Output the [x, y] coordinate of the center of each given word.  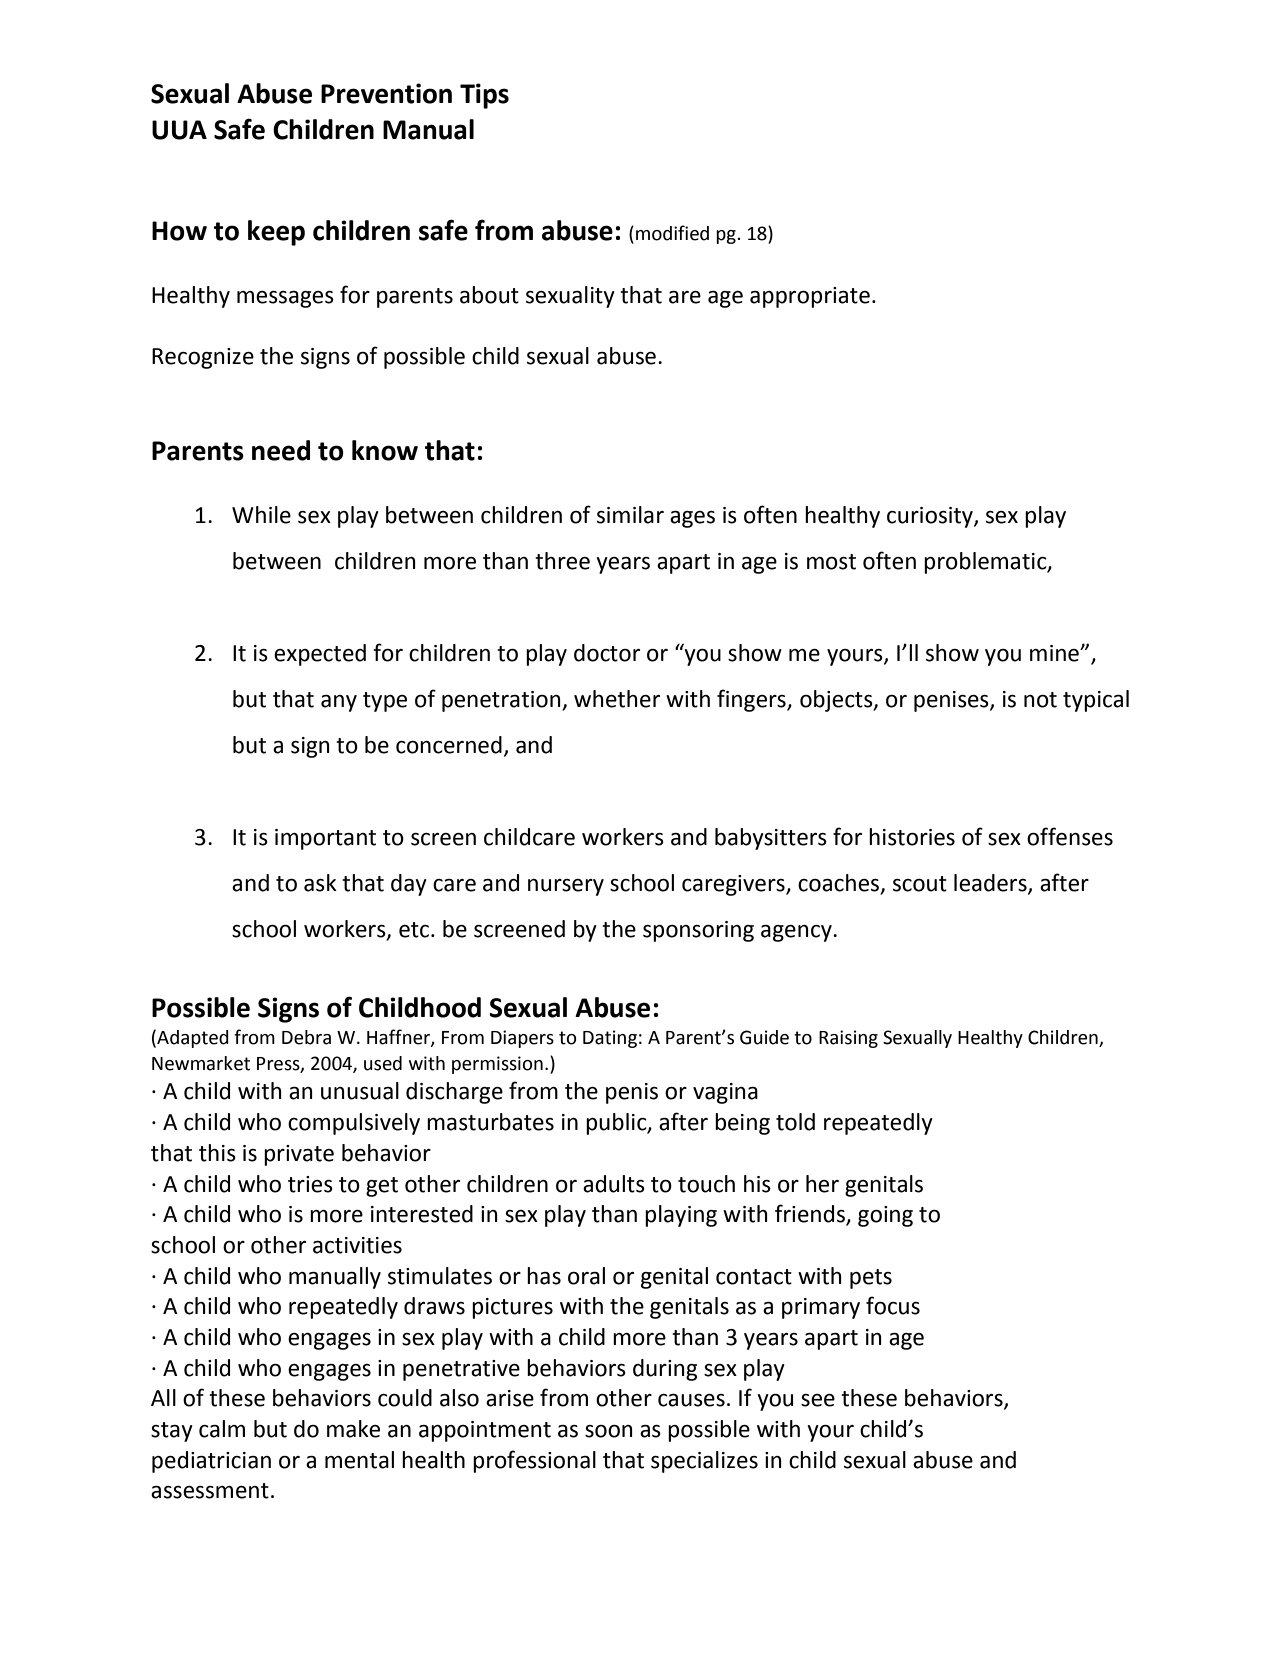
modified [672, 233]
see [818, 1400]
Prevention [386, 93]
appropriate [810, 297]
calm [222, 1429]
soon [609, 1431]
